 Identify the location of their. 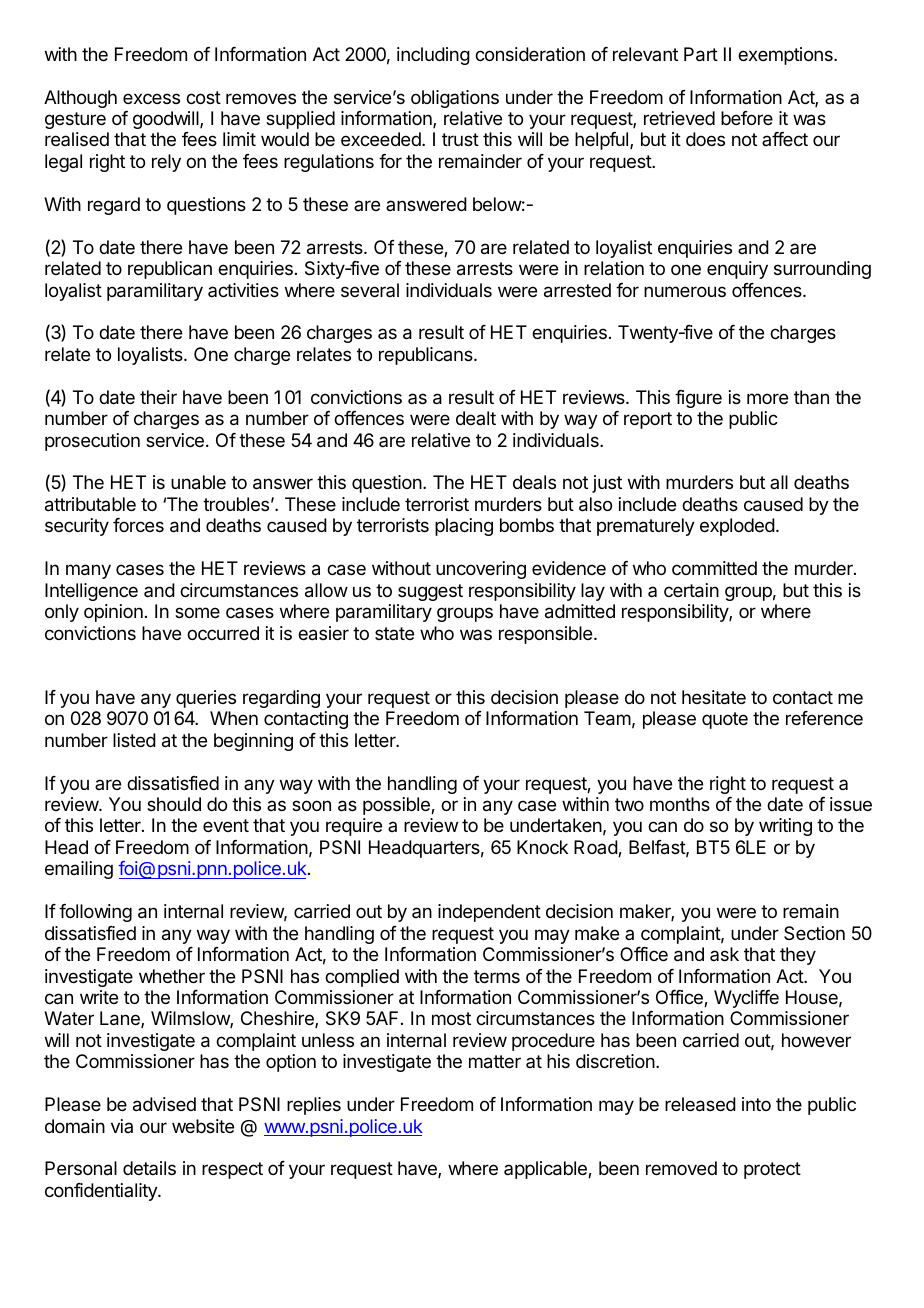
(158, 397).
